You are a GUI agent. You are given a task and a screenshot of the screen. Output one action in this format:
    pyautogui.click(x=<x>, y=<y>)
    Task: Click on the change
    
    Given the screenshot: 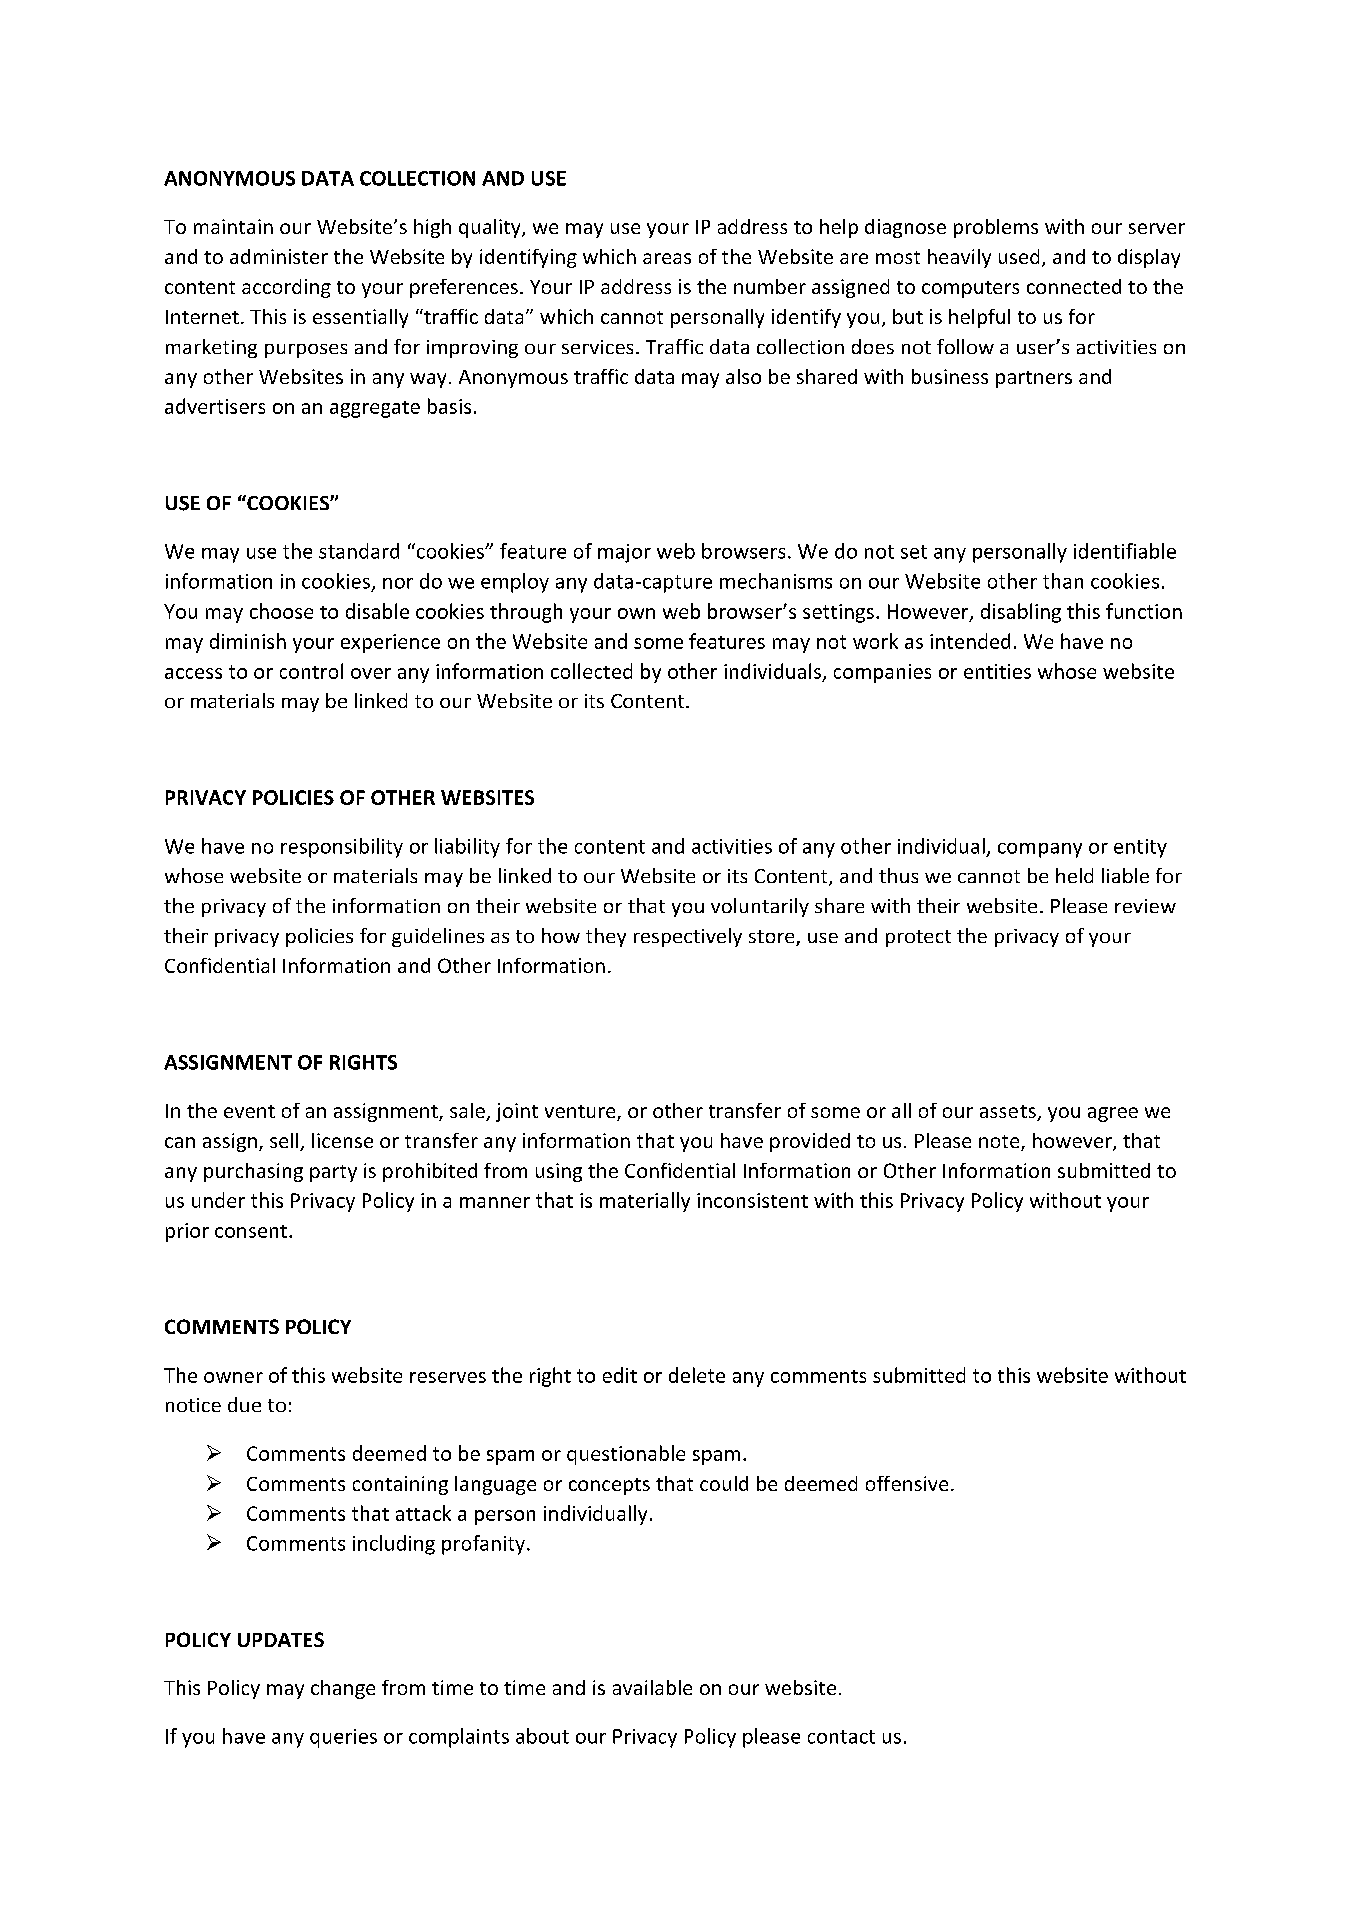 What is the action you would take?
    pyautogui.click(x=343, y=1689)
